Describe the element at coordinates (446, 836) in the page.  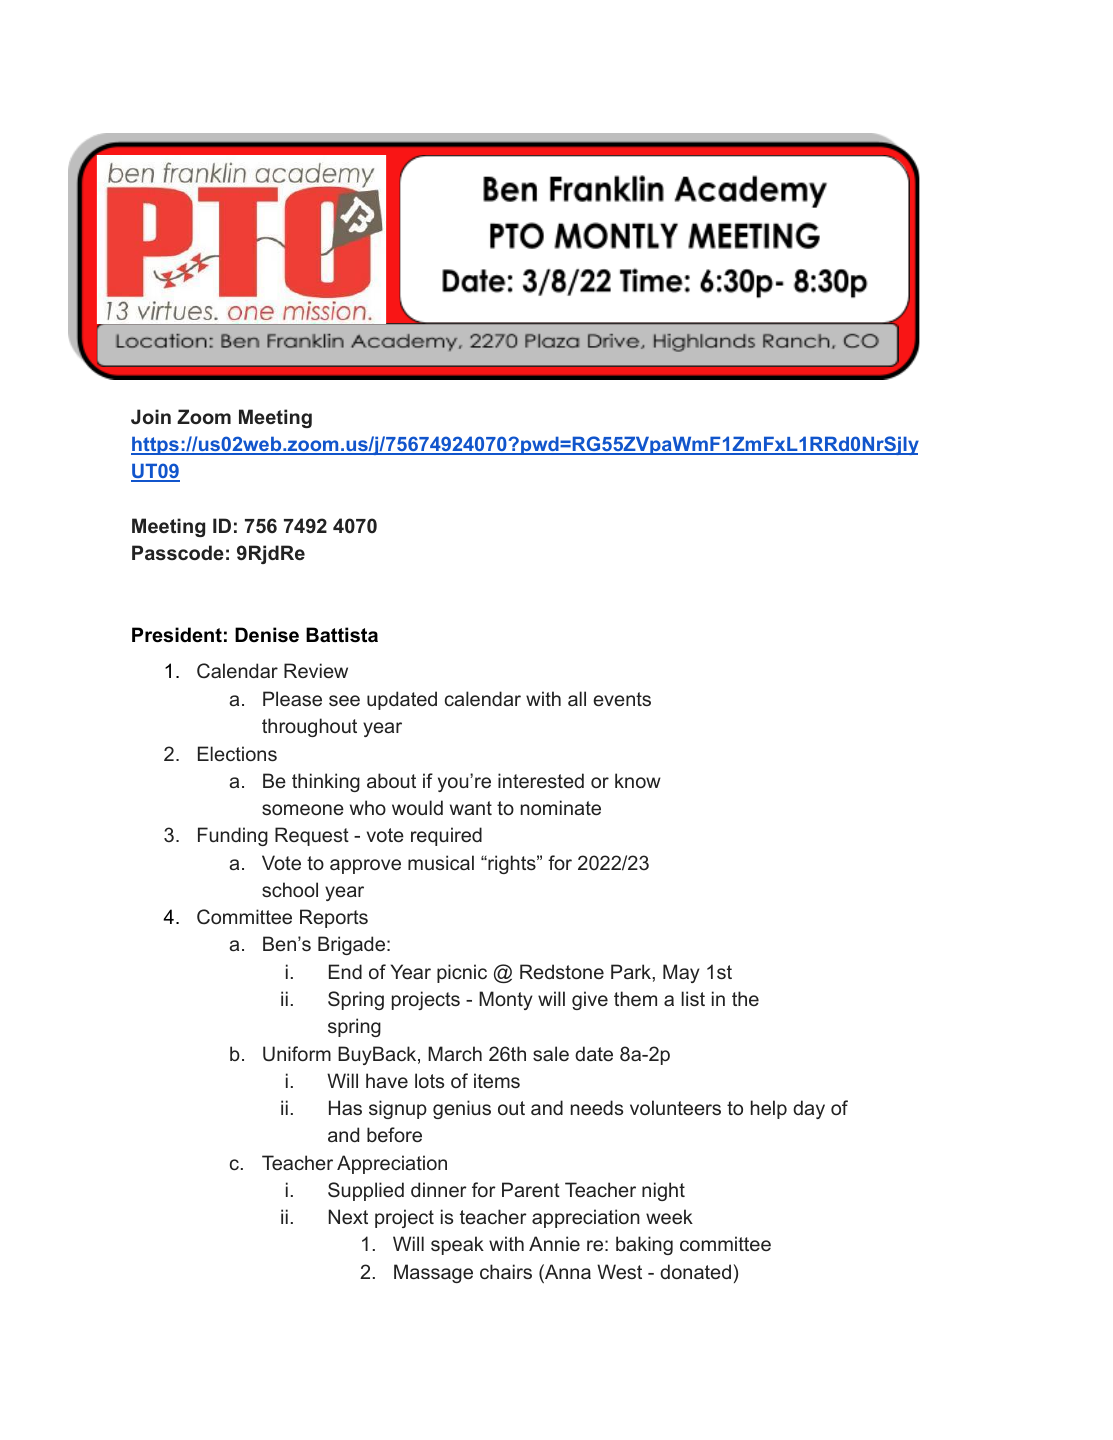
I see `required` at that location.
